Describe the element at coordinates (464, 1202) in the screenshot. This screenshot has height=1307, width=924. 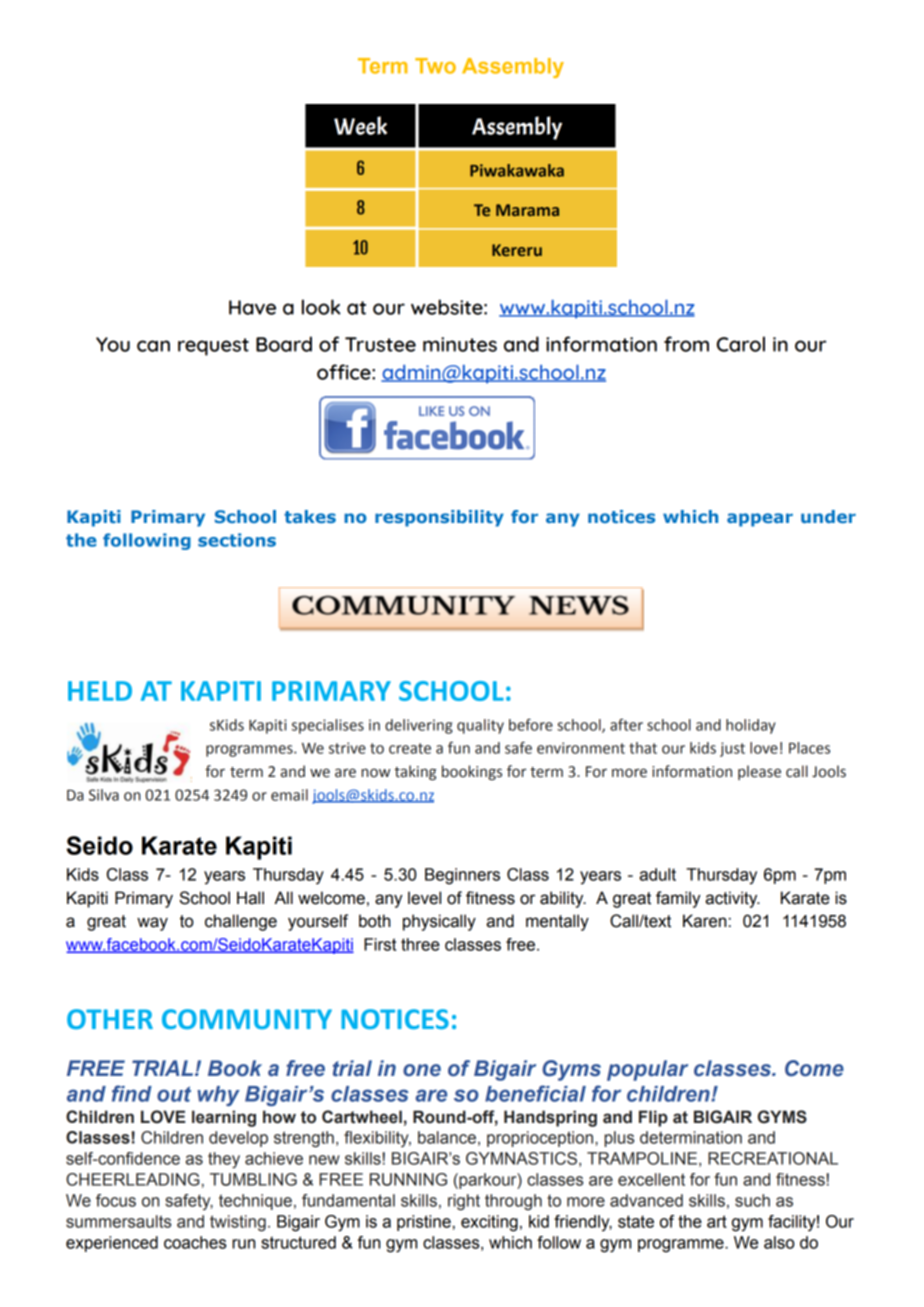
I see `right` at that location.
